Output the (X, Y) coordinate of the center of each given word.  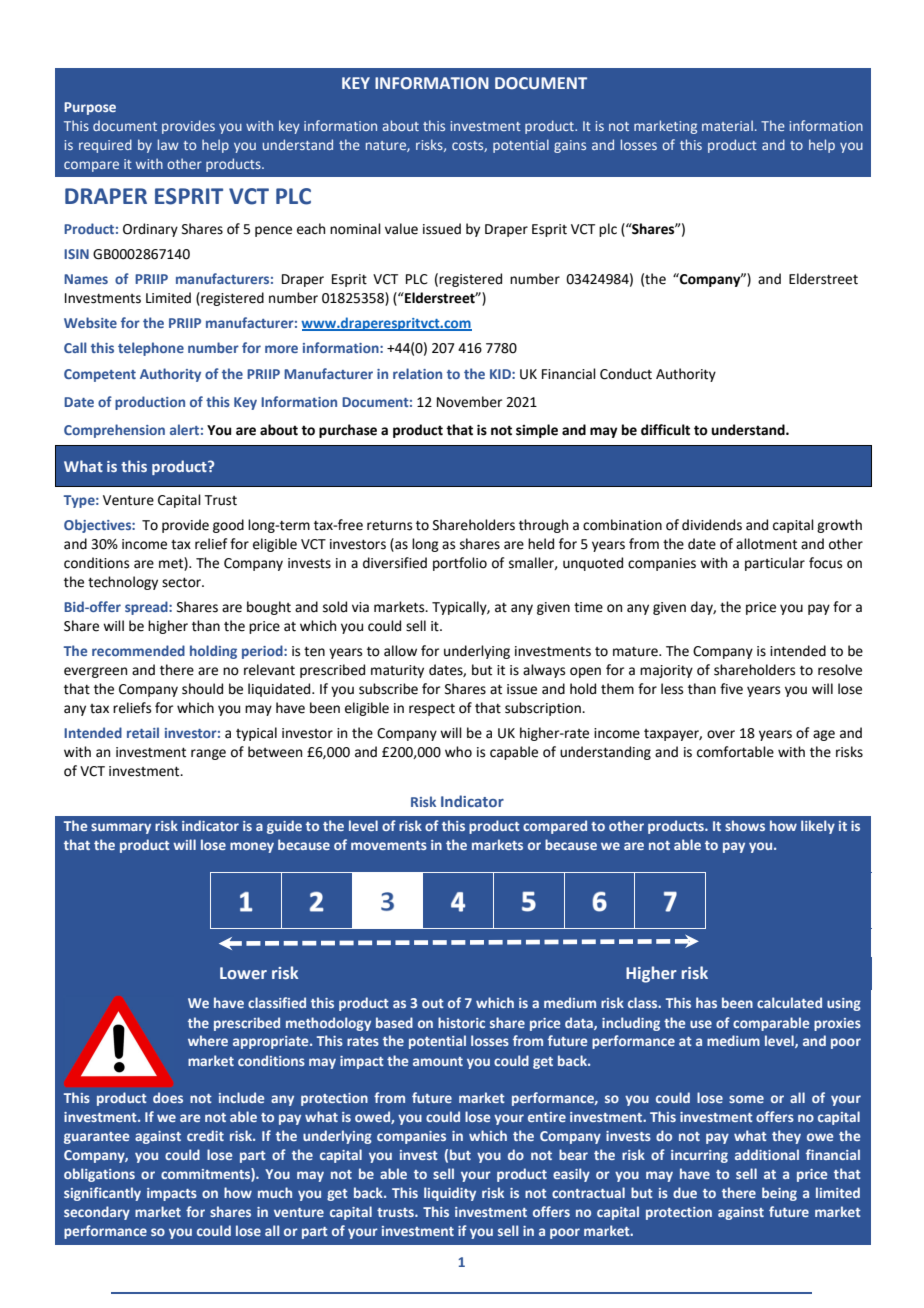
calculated (789, 1002)
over (721, 734)
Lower (243, 973)
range (208, 754)
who (458, 752)
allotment (766, 544)
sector (182, 582)
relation (417, 373)
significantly (102, 1194)
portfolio (460, 564)
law (168, 144)
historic (461, 1022)
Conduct (626, 374)
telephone (151, 349)
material (727, 125)
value (401, 229)
